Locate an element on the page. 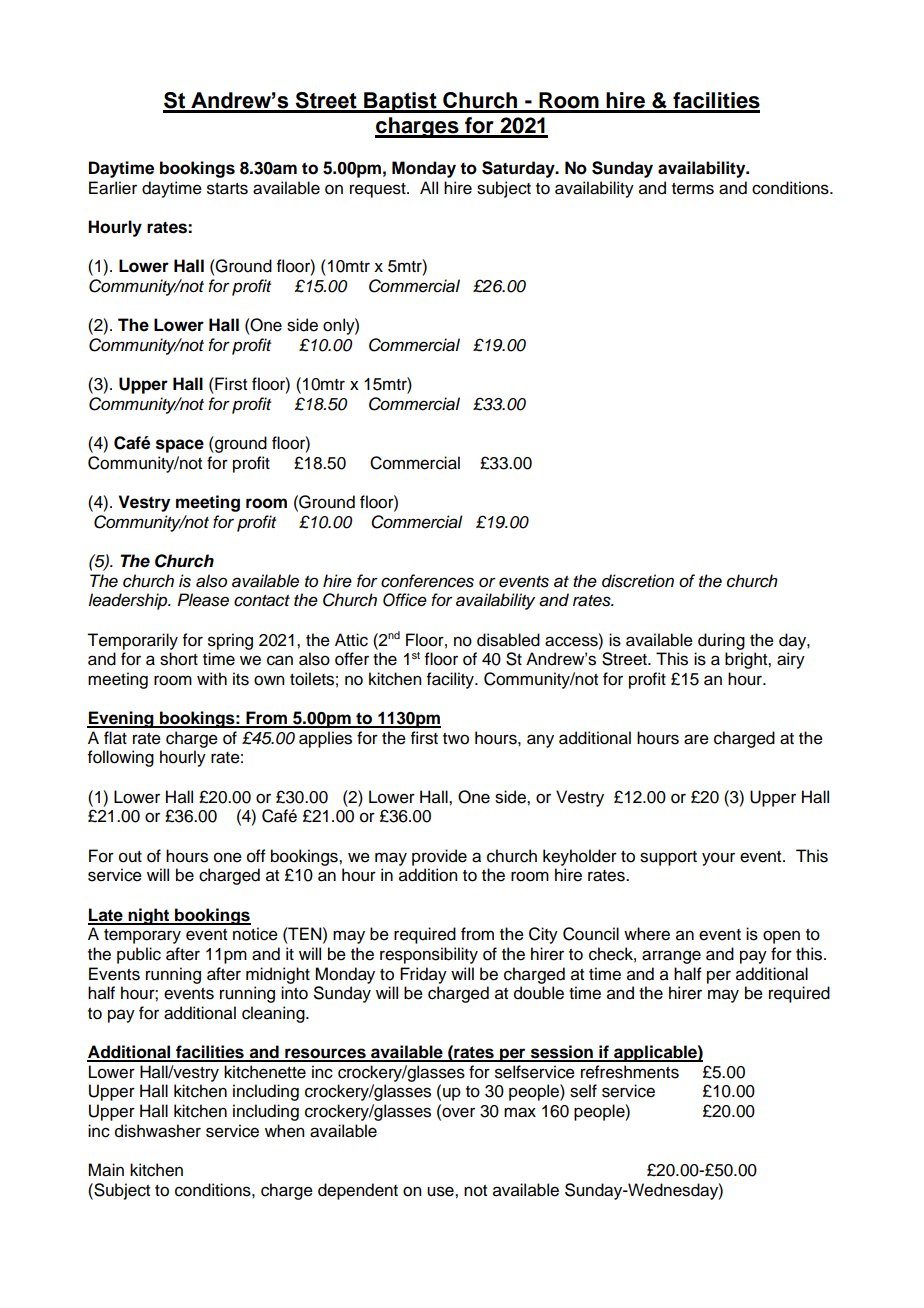 The image size is (924, 1308). Baptist is located at coordinates (400, 102).
